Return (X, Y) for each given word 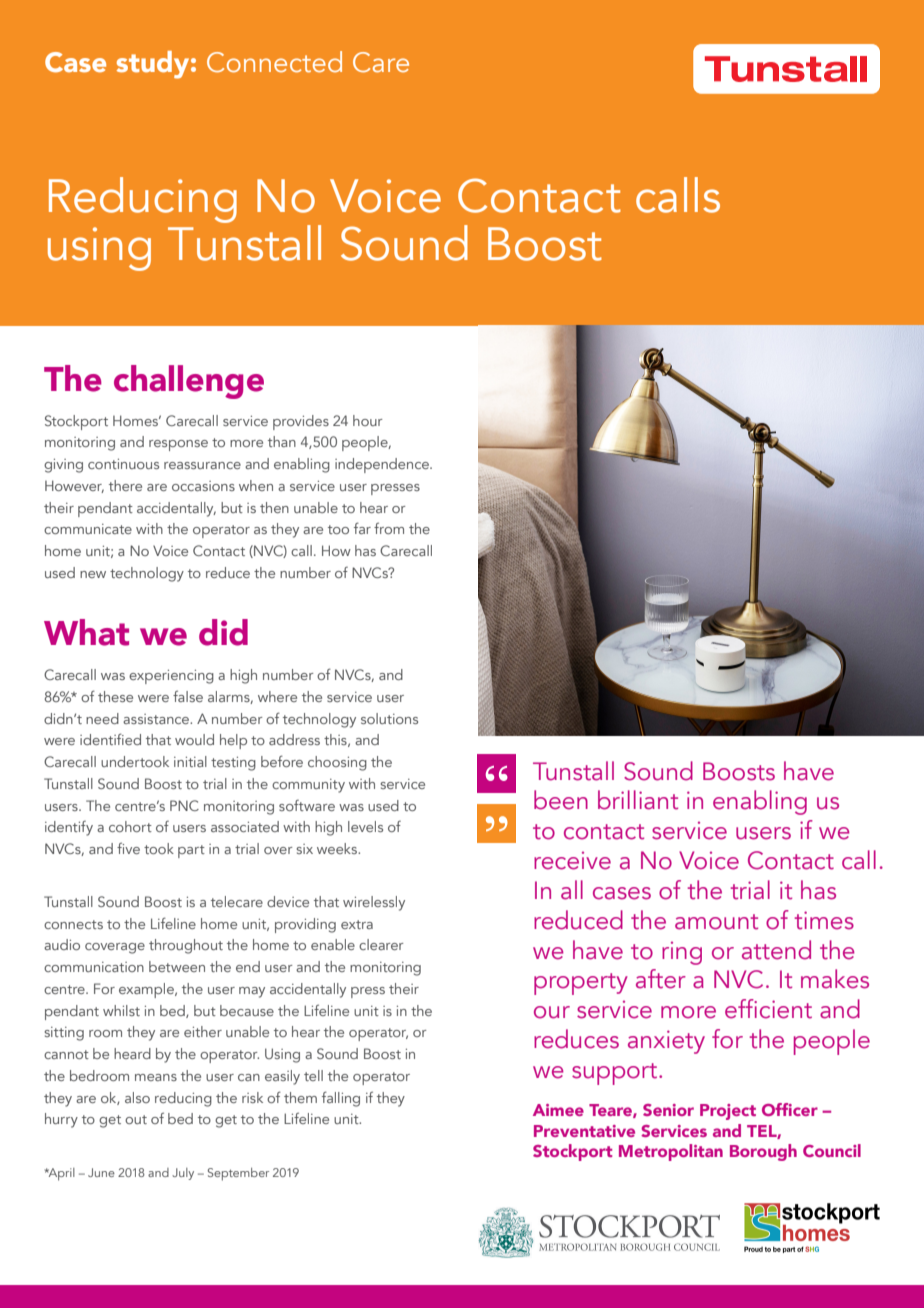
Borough (763, 1152)
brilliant (638, 800)
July (183, 1174)
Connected (274, 62)
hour (368, 420)
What (86, 632)
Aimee (558, 1110)
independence (383, 465)
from (389, 528)
